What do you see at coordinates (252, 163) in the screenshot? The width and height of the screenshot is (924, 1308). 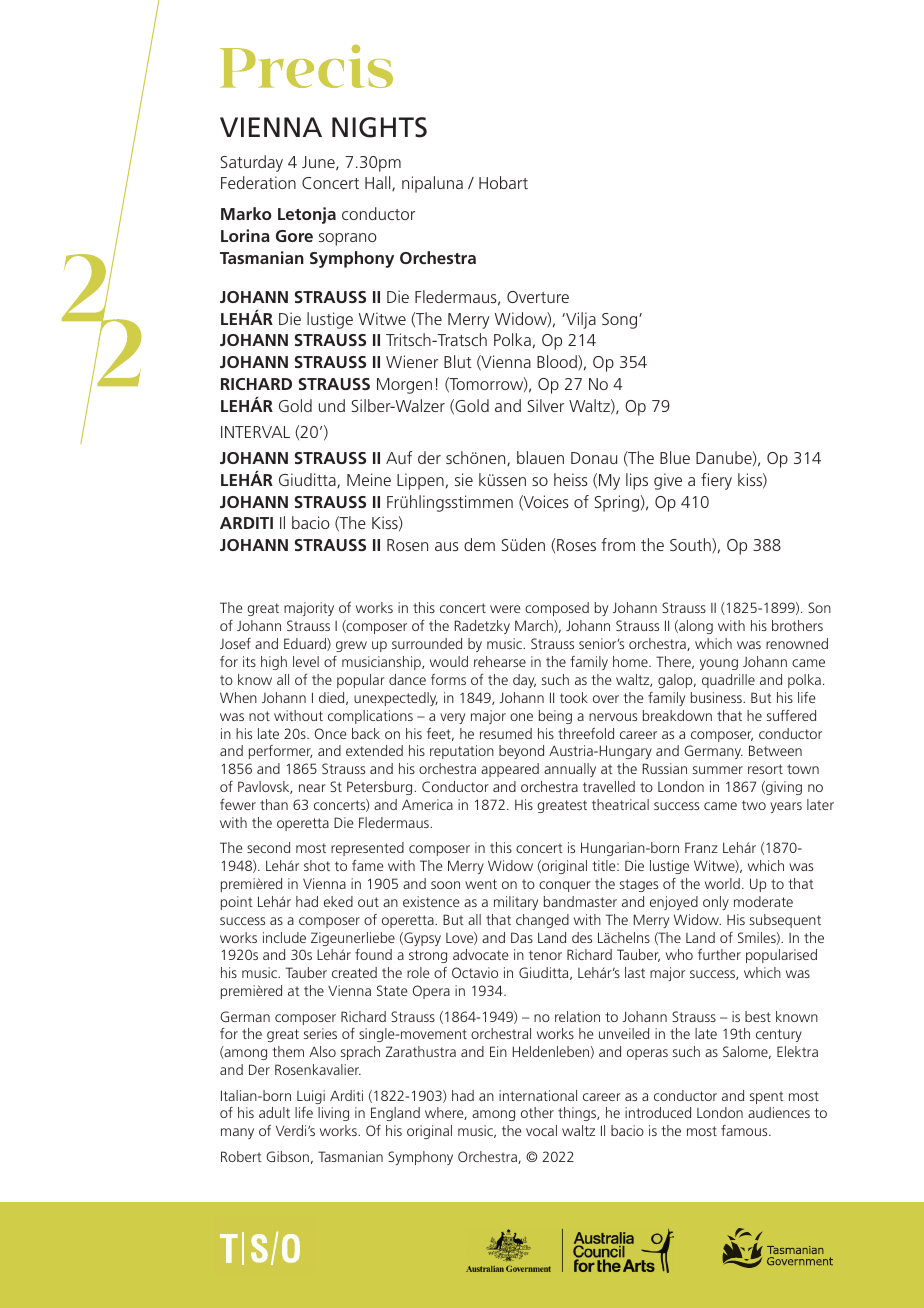 I see `Saturday` at bounding box center [252, 163].
